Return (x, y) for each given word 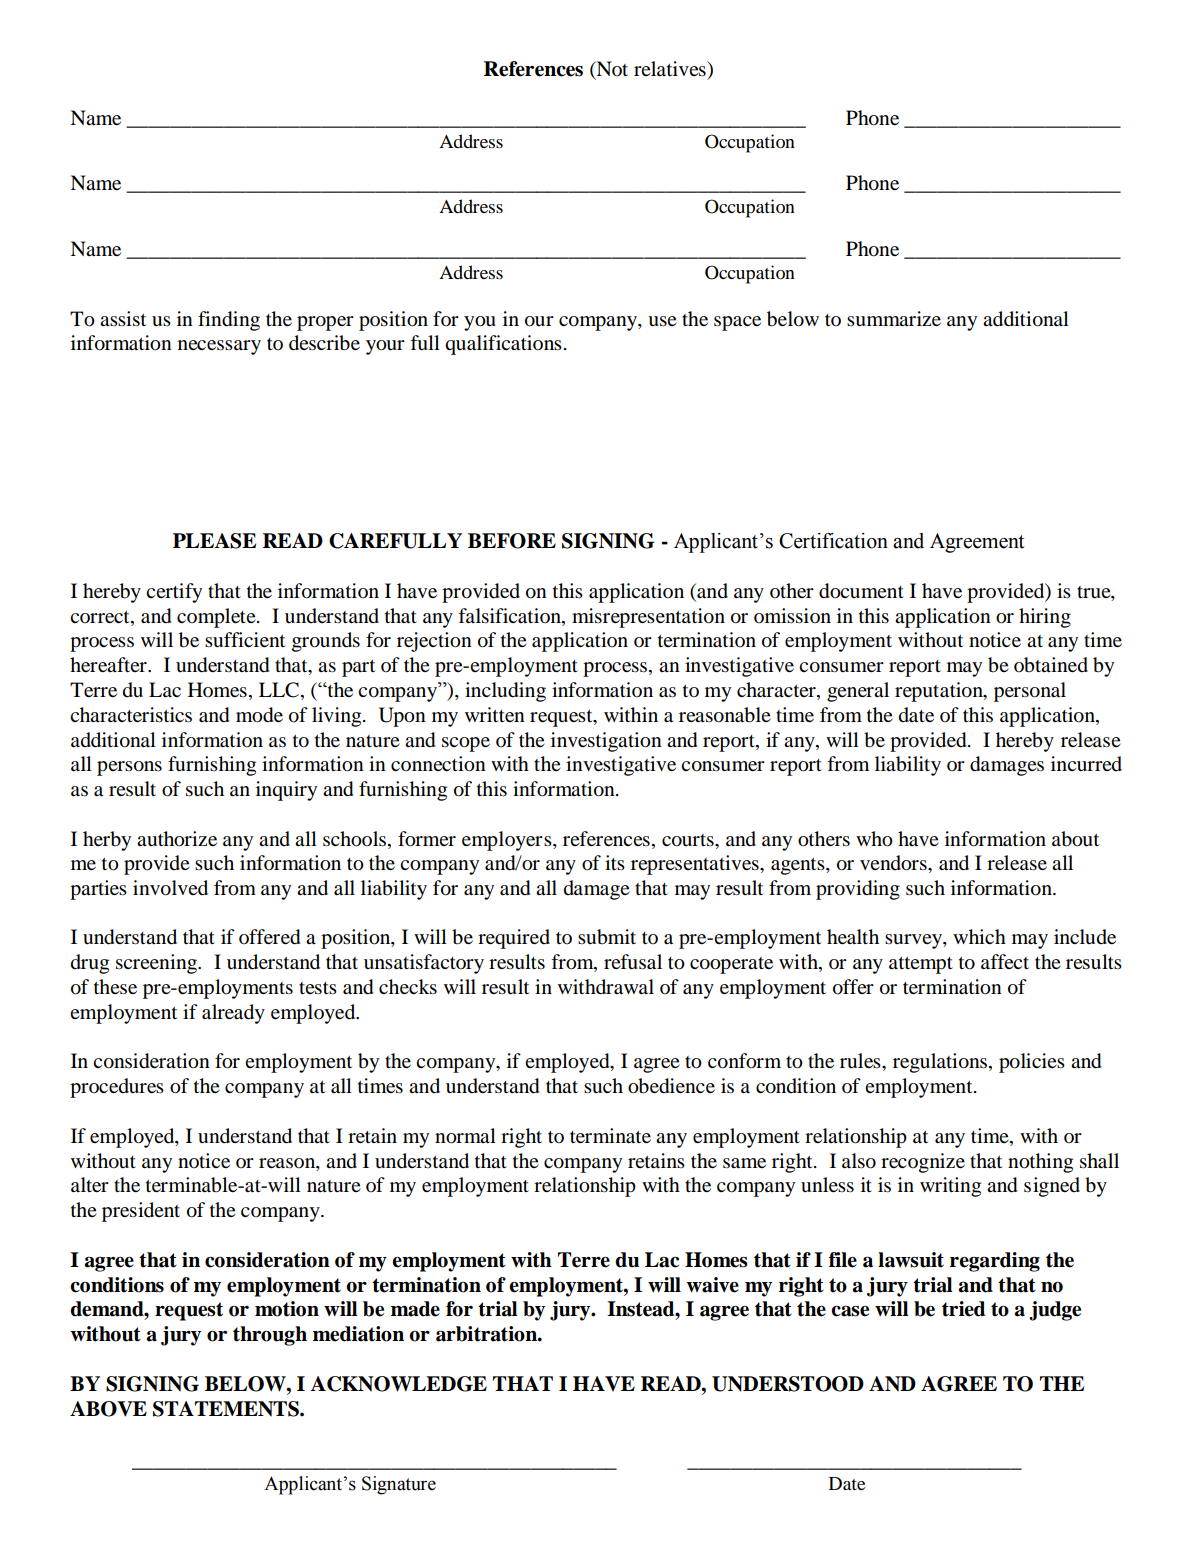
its (615, 862)
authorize (177, 839)
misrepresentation (648, 618)
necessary (219, 347)
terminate (610, 1136)
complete (217, 618)
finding (229, 321)
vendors (894, 863)
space (737, 323)
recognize (923, 1163)
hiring (1045, 618)
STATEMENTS (227, 1409)
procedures (117, 1088)
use (662, 321)
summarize (894, 319)
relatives (671, 69)
